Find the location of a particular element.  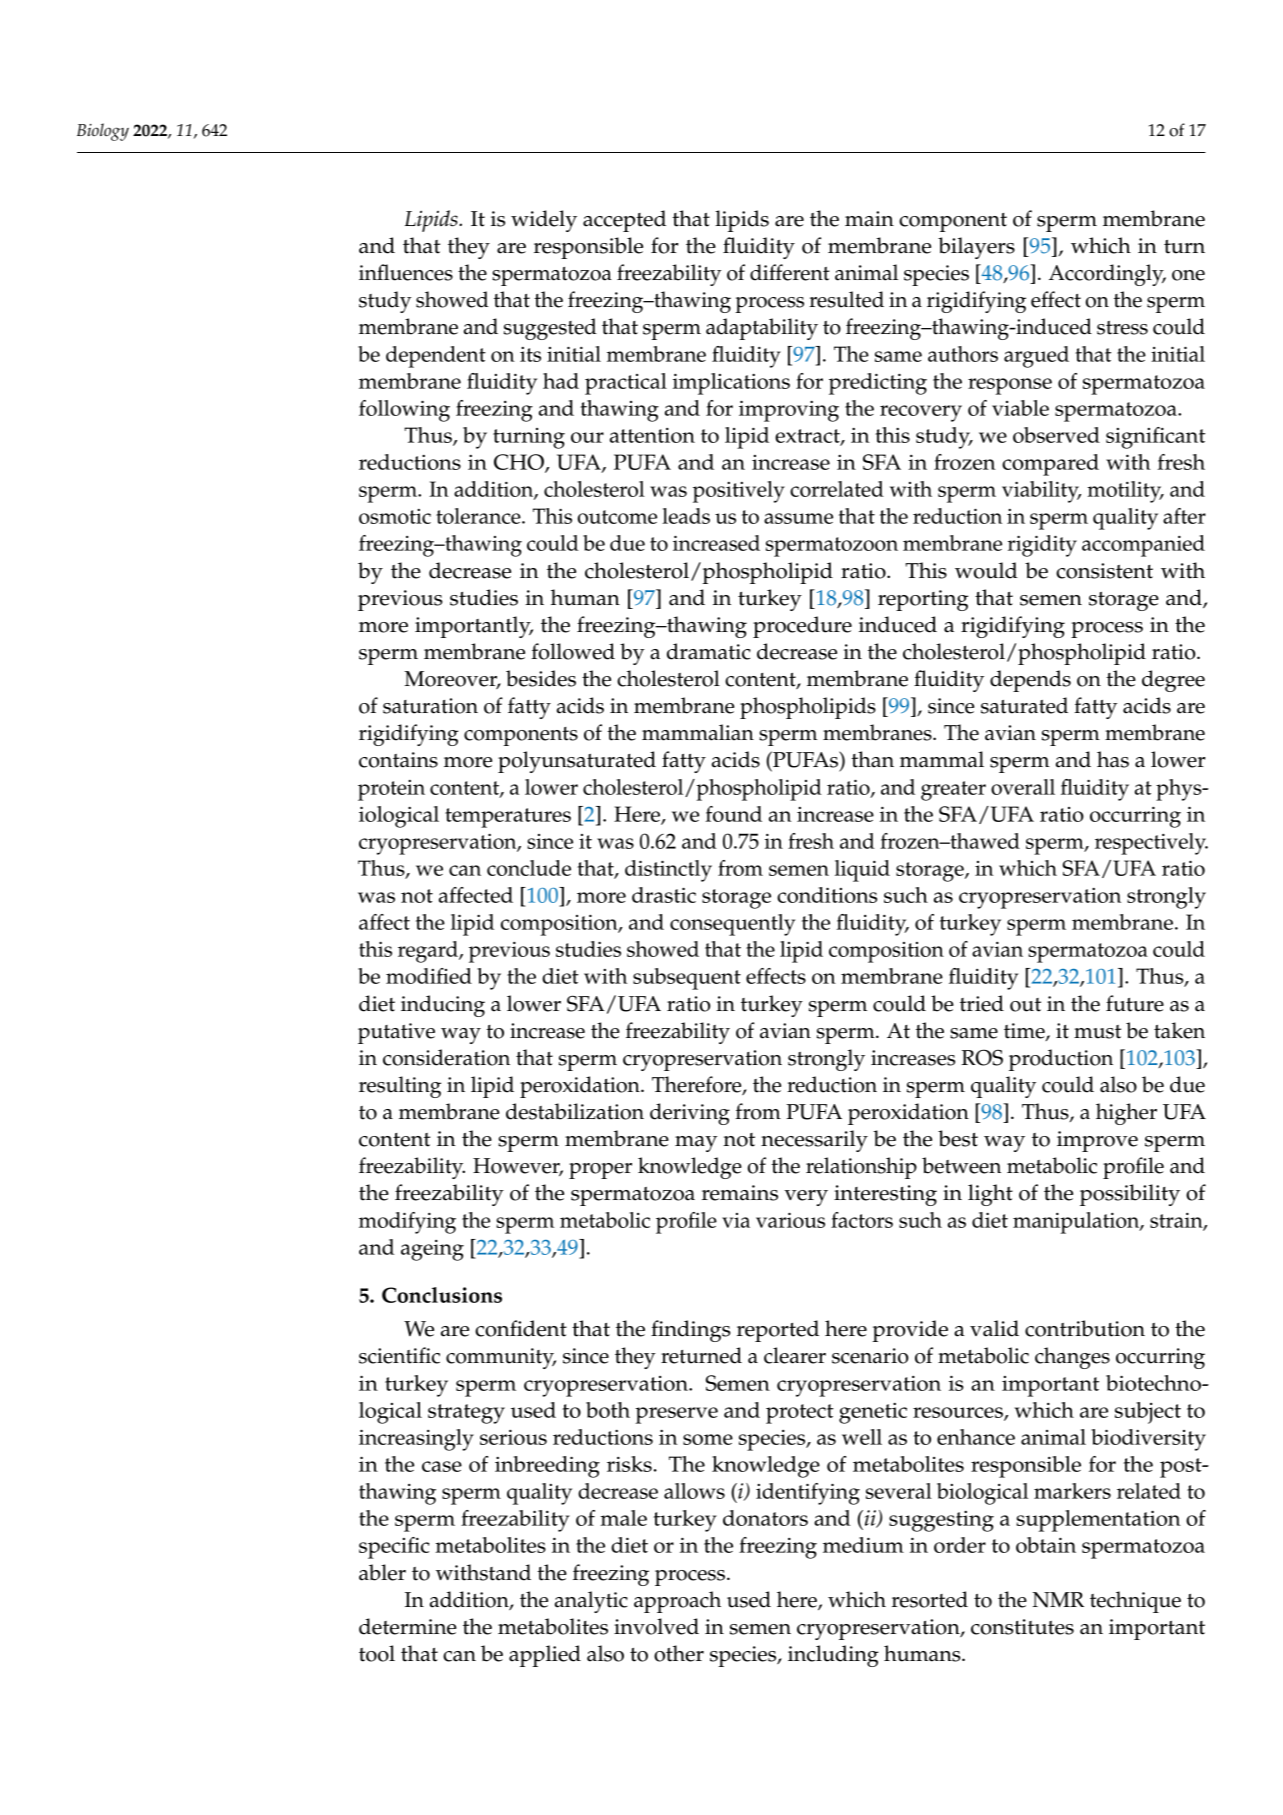

involved is located at coordinates (656, 1626).
